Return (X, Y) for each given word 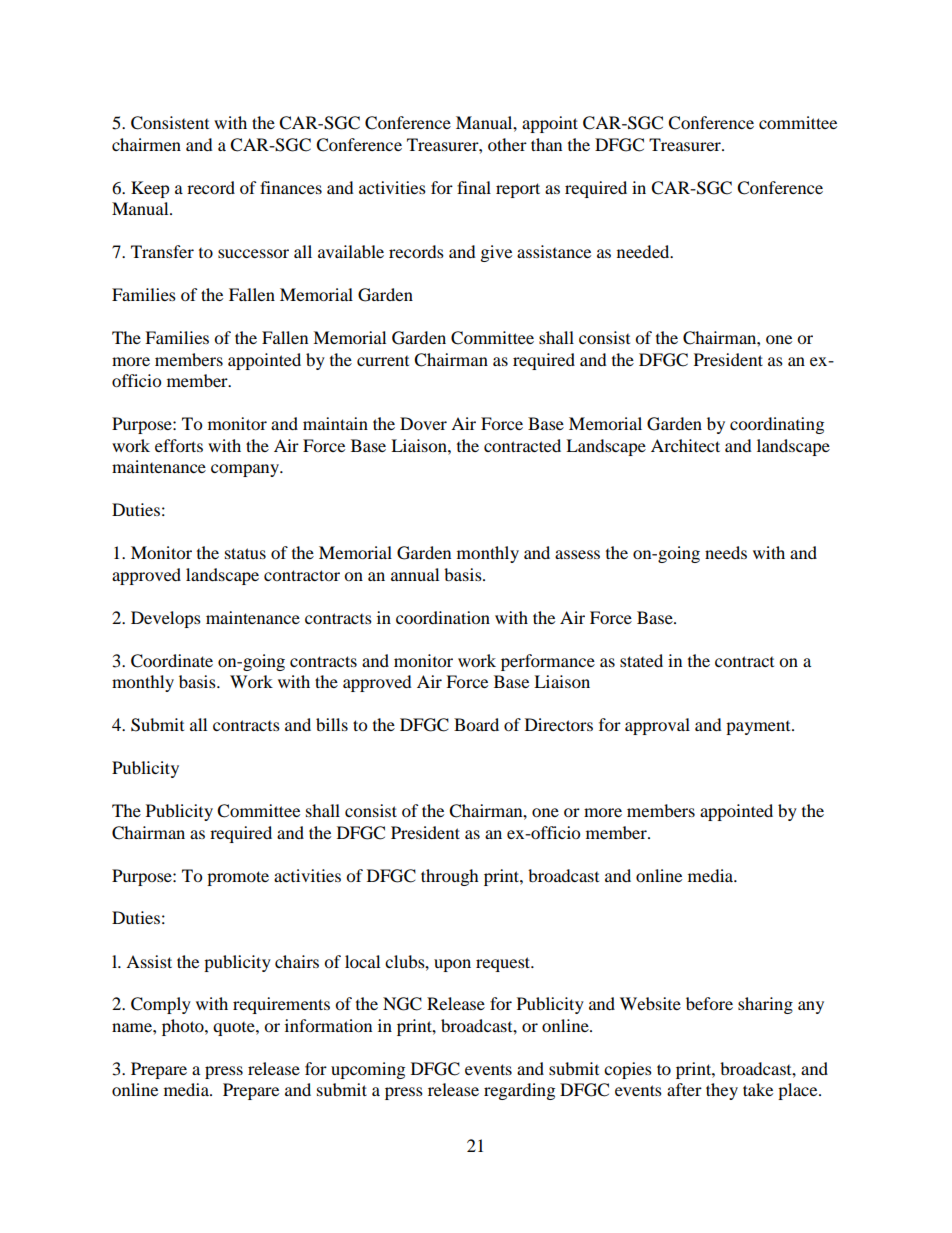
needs (726, 552)
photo (184, 1027)
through (450, 877)
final (474, 187)
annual (415, 574)
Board (476, 724)
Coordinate (172, 661)
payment (759, 728)
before (709, 1003)
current (383, 361)
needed (644, 251)
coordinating (777, 425)
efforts (179, 445)
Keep (150, 189)
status (245, 553)
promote (238, 878)
